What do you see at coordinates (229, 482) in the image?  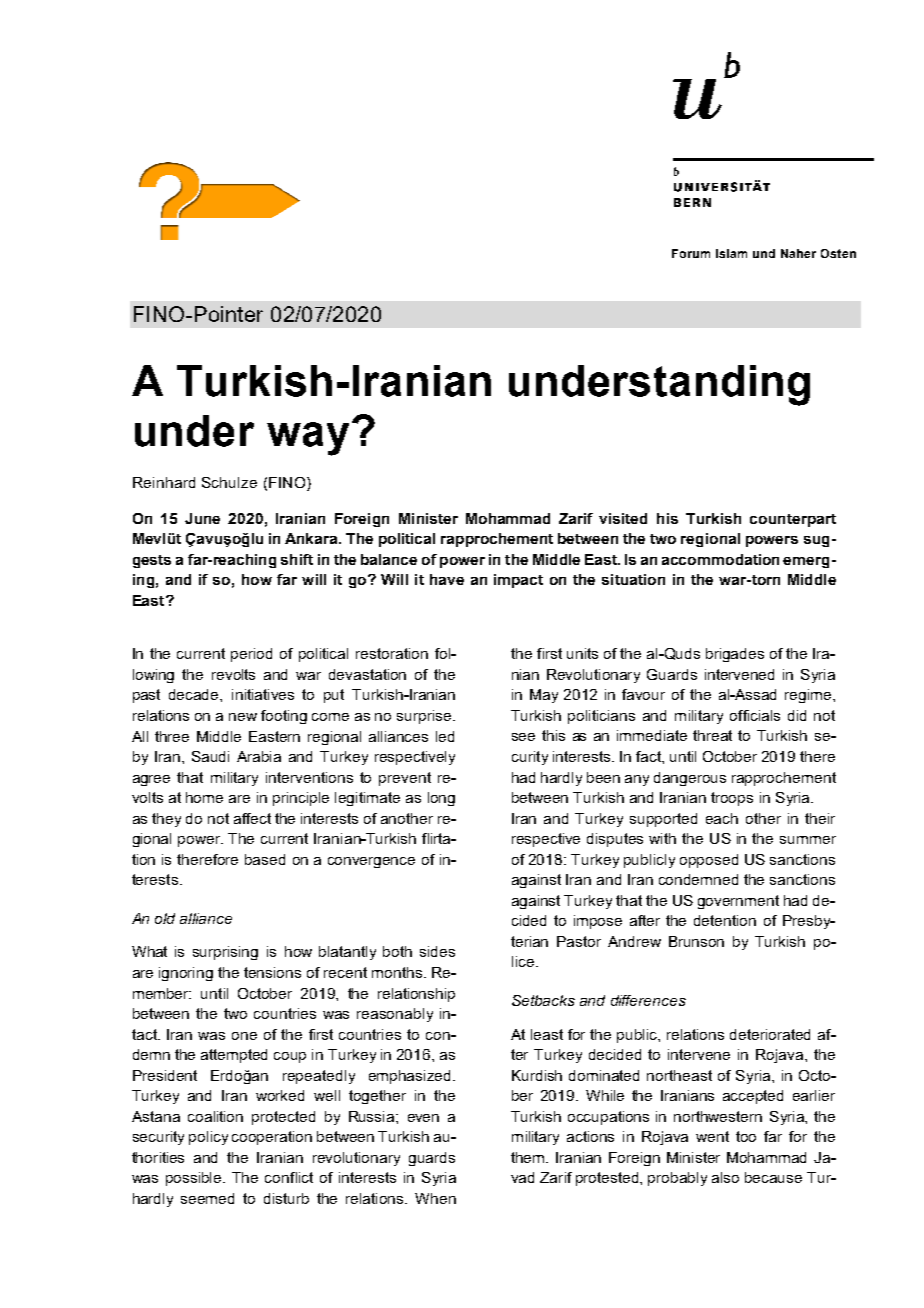 I see `Schulze` at bounding box center [229, 482].
